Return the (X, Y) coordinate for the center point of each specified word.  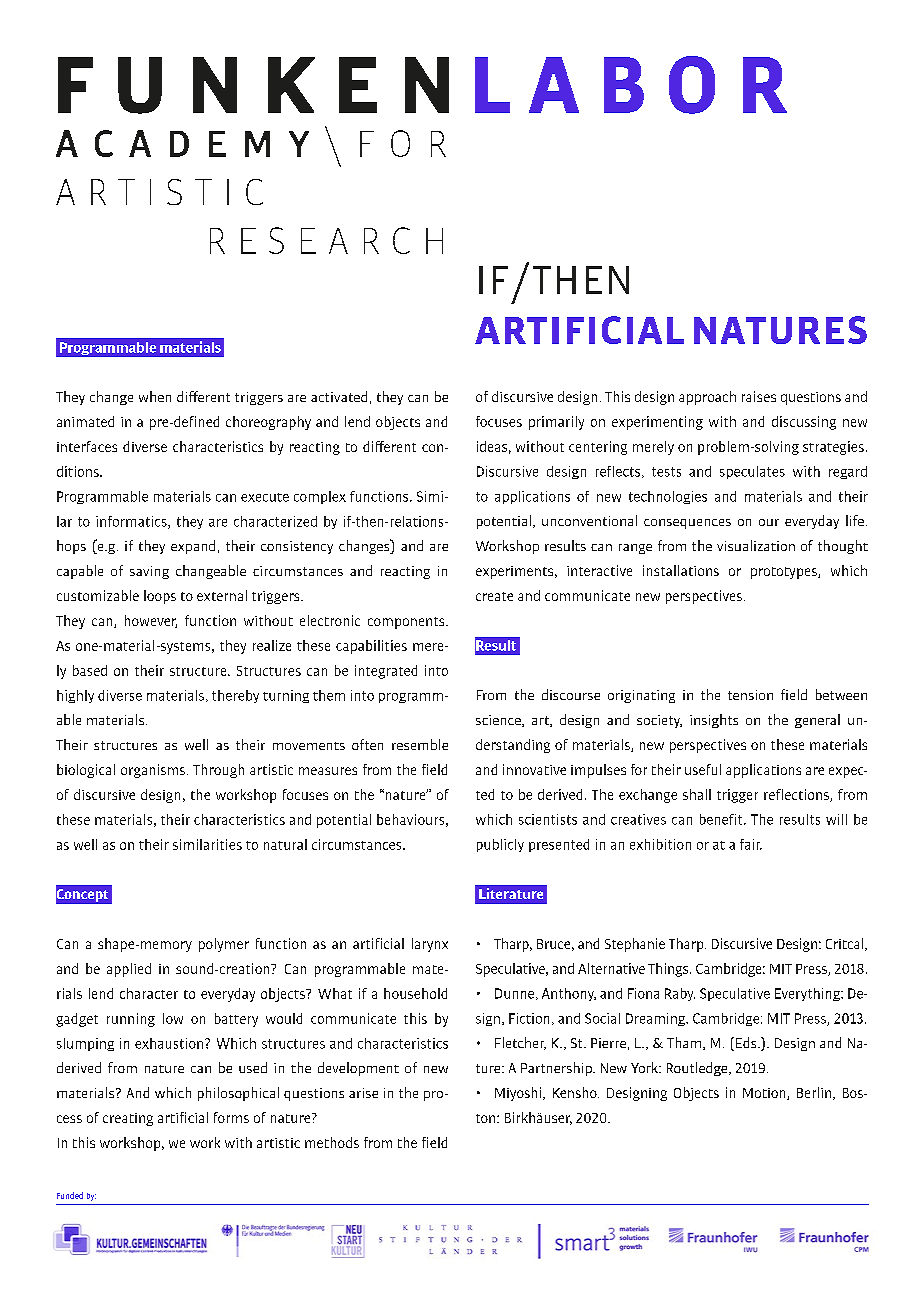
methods (332, 1142)
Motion (765, 1094)
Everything (808, 994)
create (494, 596)
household (415, 993)
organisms (153, 771)
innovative (534, 769)
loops (160, 597)
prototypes (785, 573)
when (155, 396)
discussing (804, 423)
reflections (797, 795)
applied (129, 970)
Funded (70, 1195)
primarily (556, 423)
